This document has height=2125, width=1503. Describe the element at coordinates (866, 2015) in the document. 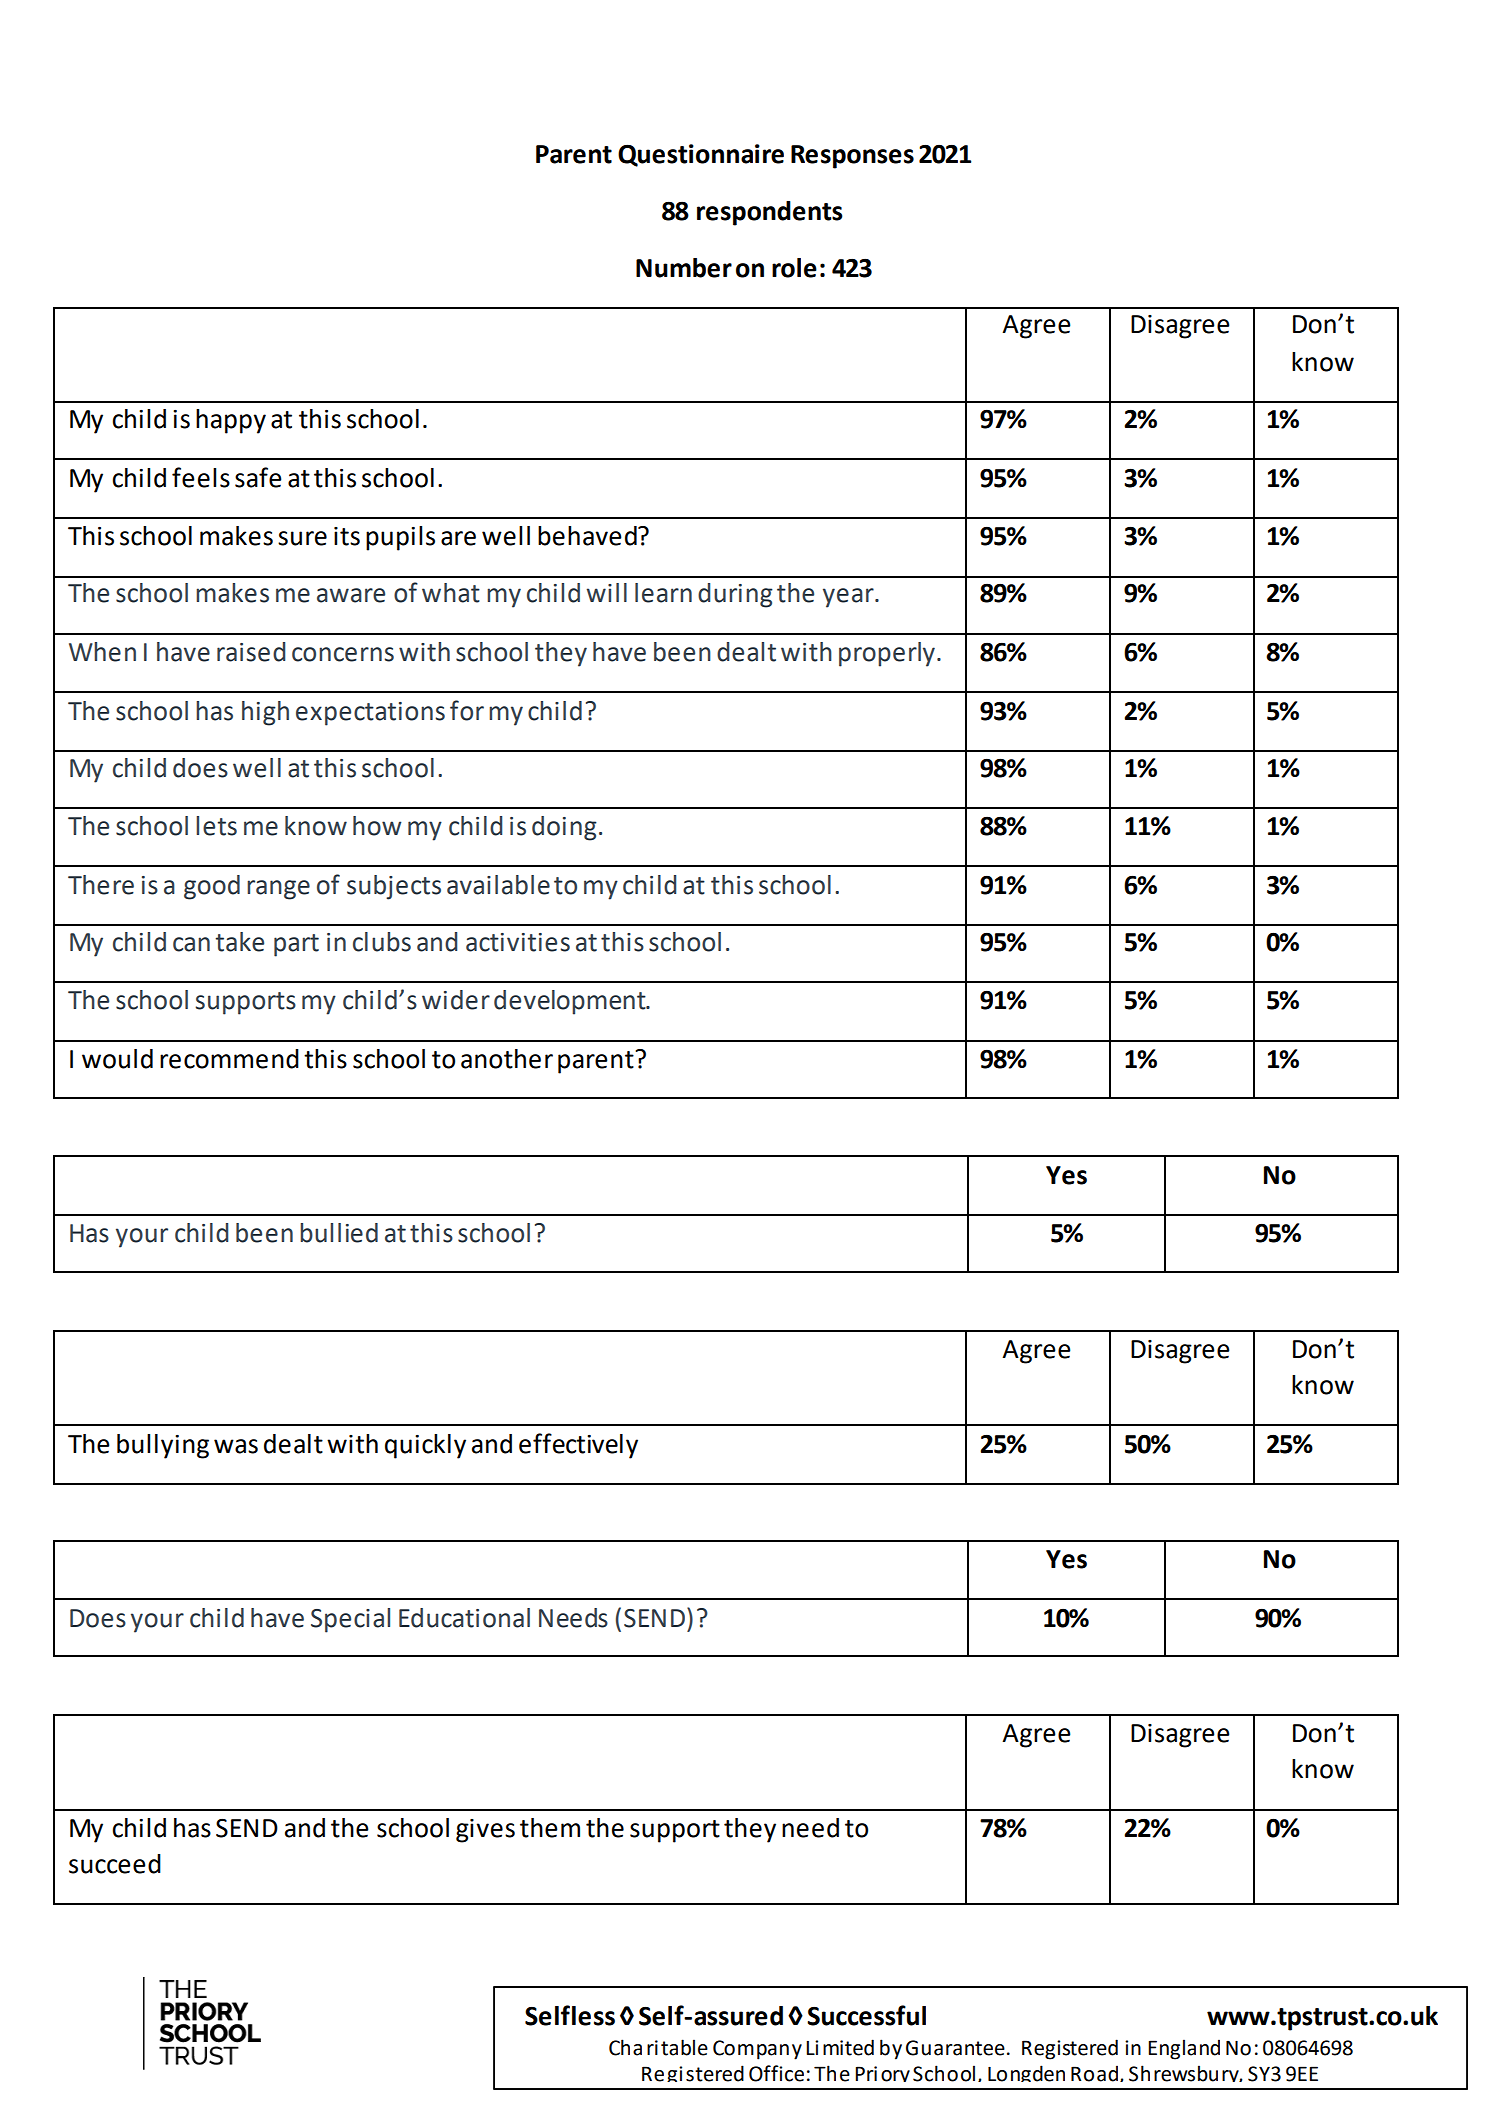

I see `Successful` at that location.
